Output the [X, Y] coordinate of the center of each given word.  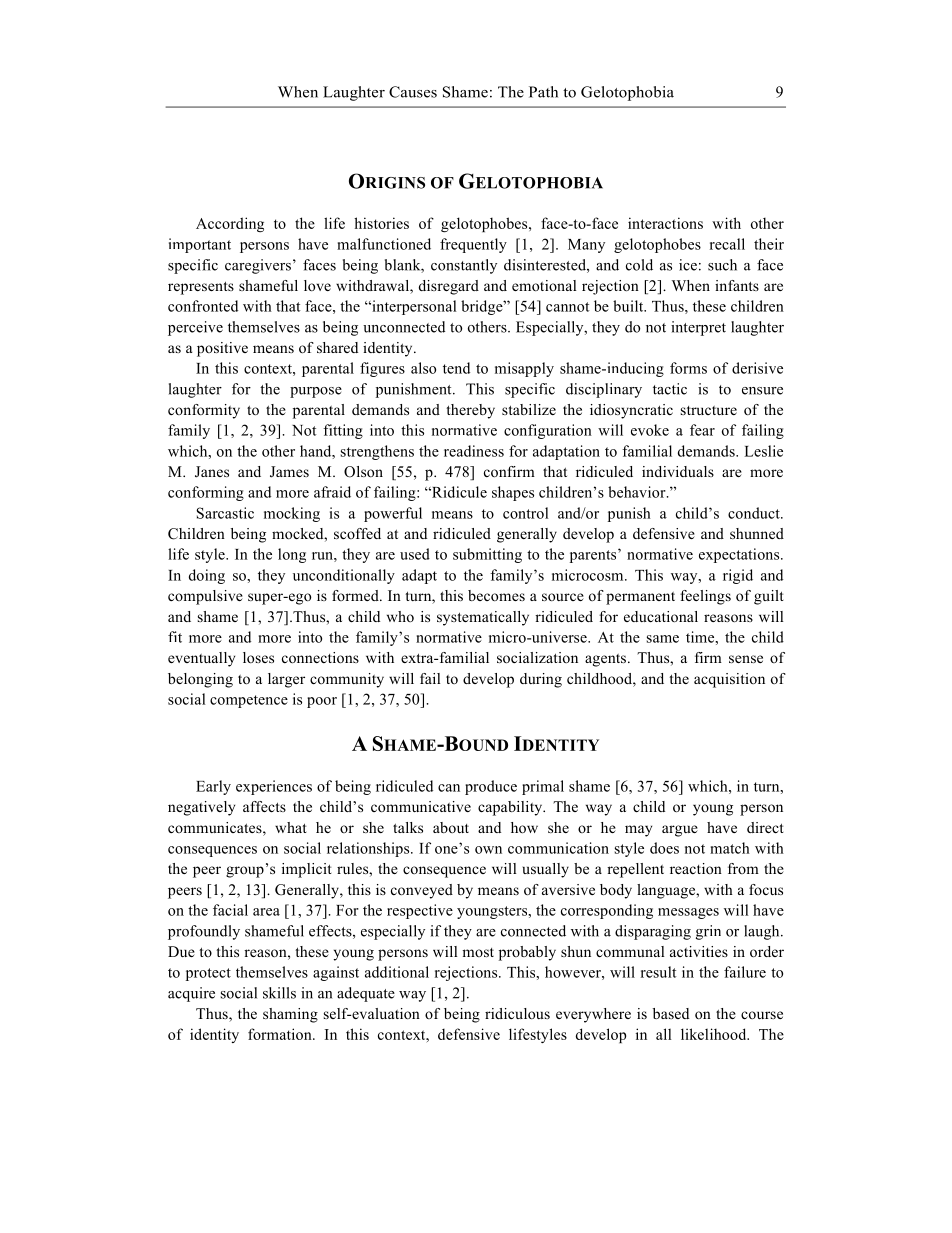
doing [207, 576]
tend [456, 368]
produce [491, 787]
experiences [274, 787]
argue [680, 831]
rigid [738, 576]
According [230, 224]
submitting [487, 555]
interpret [698, 328]
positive [222, 349]
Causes [413, 92]
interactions [665, 223]
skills [279, 993]
